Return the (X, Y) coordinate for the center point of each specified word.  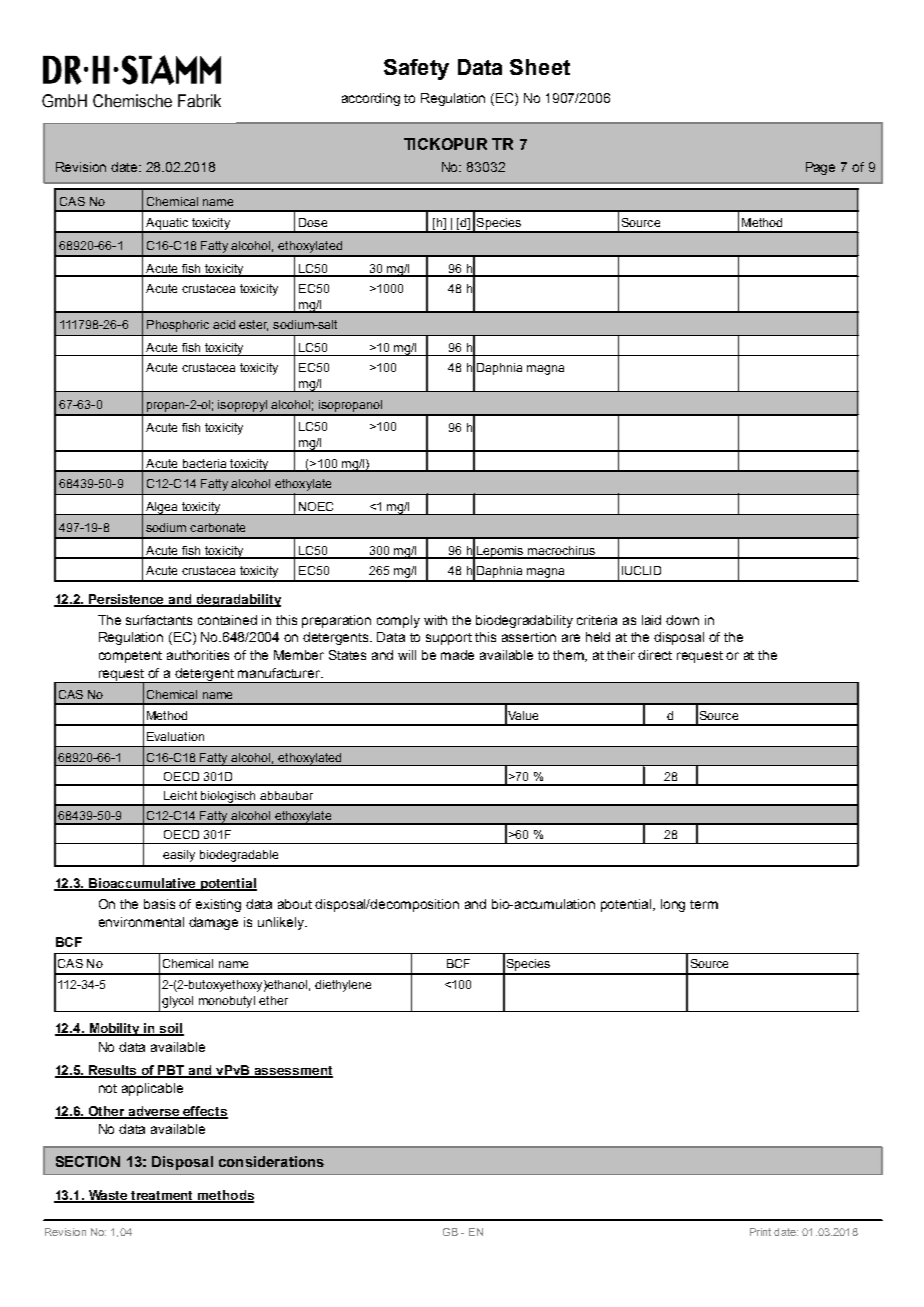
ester (253, 325)
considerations (271, 1161)
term (704, 904)
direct (655, 655)
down (682, 620)
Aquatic (167, 225)
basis (159, 904)
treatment (163, 1197)
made (457, 655)
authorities (198, 655)
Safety (416, 69)
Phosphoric (178, 326)
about (295, 904)
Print (760, 1232)
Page (820, 168)
